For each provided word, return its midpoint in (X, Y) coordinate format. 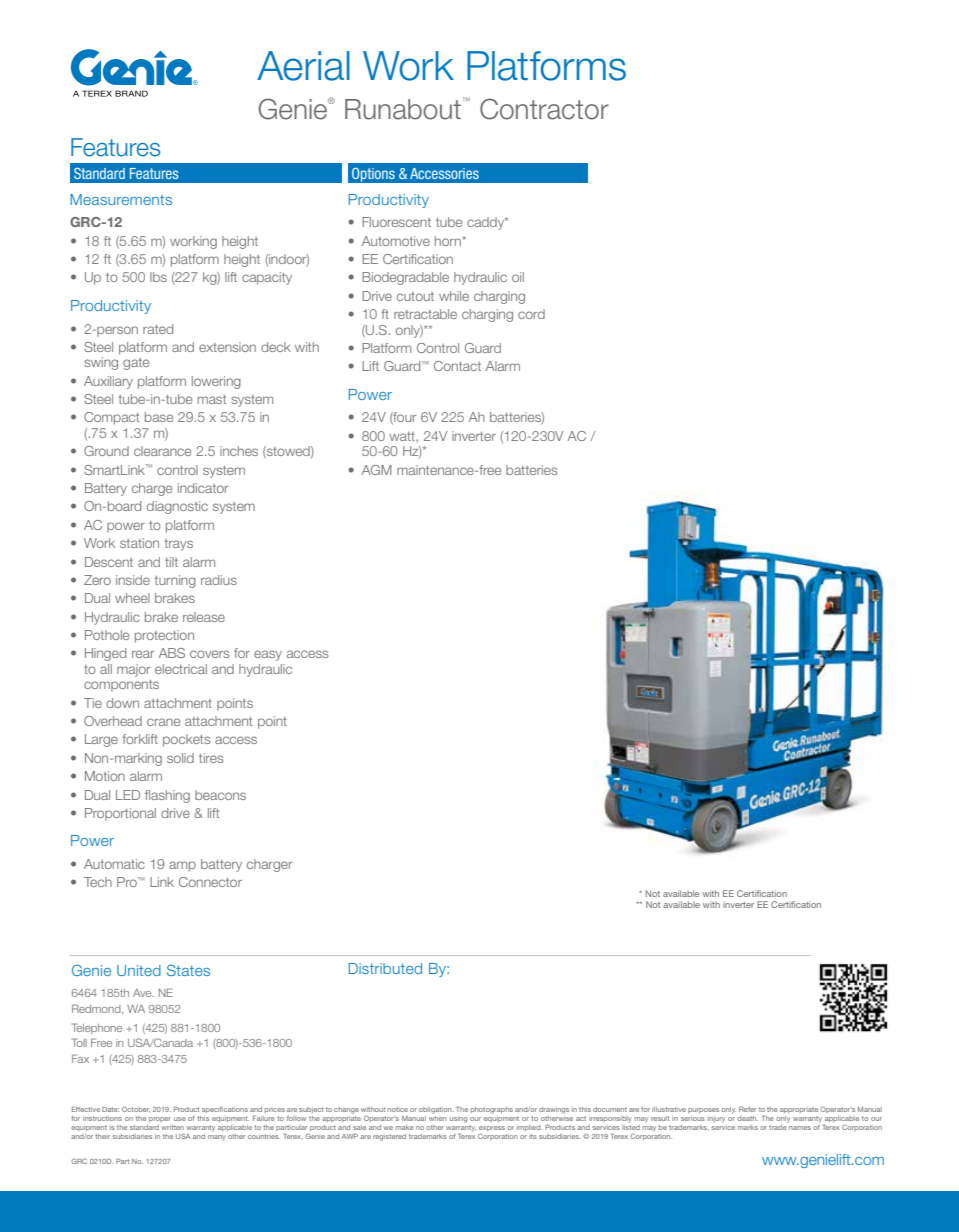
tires (211, 758)
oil (518, 277)
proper (160, 1119)
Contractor (544, 109)
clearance (162, 451)
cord (531, 314)
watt (403, 436)
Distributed (385, 968)
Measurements (121, 199)
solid (180, 758)
